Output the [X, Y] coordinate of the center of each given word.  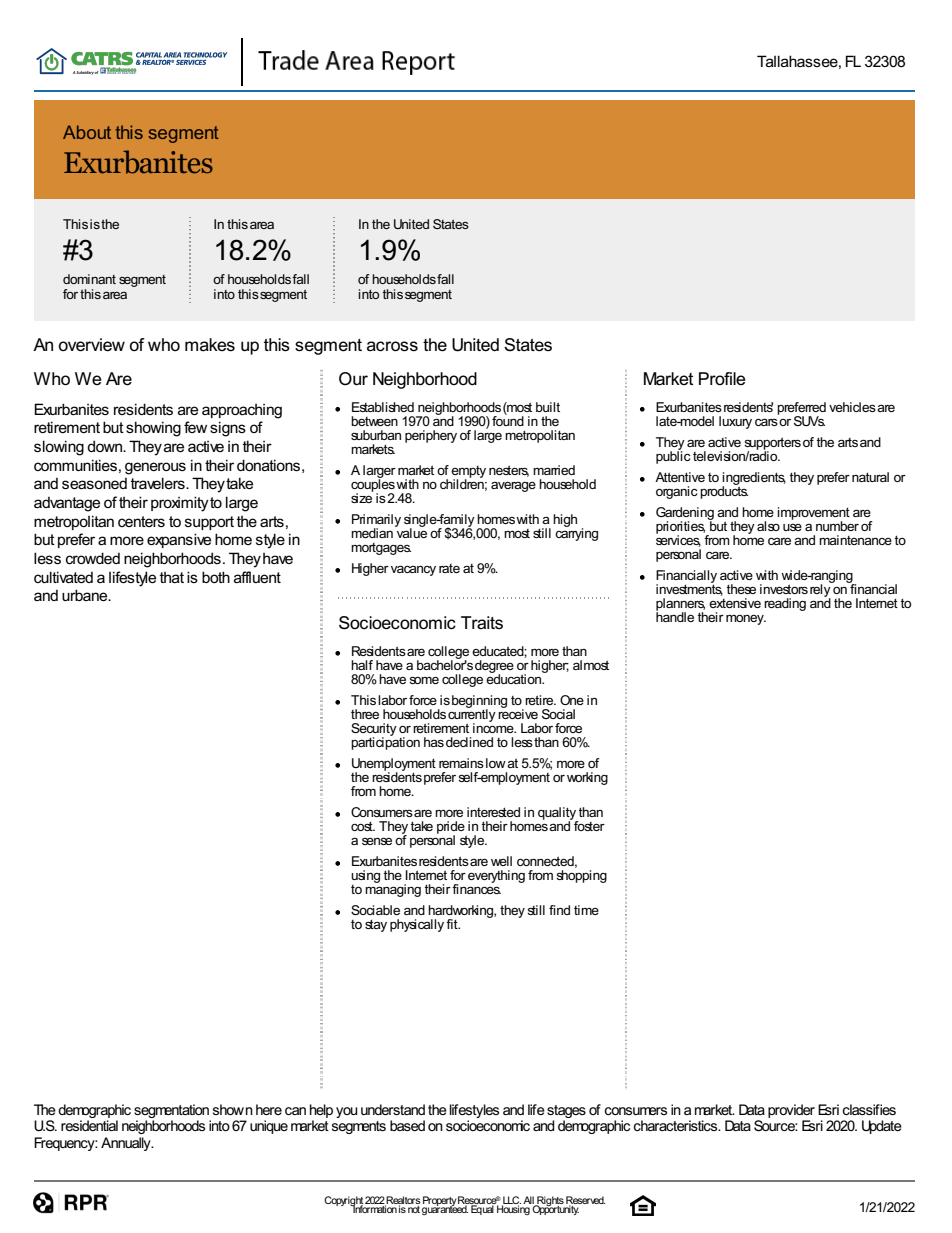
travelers [159, 483]
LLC [511, 1201]
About [87, 132]
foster [588, 825]
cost [363, 826]
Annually [127, 1144]
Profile [722, 378]
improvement [813, 514]
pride [452, 828]
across [392, 346]
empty [468, 473]
